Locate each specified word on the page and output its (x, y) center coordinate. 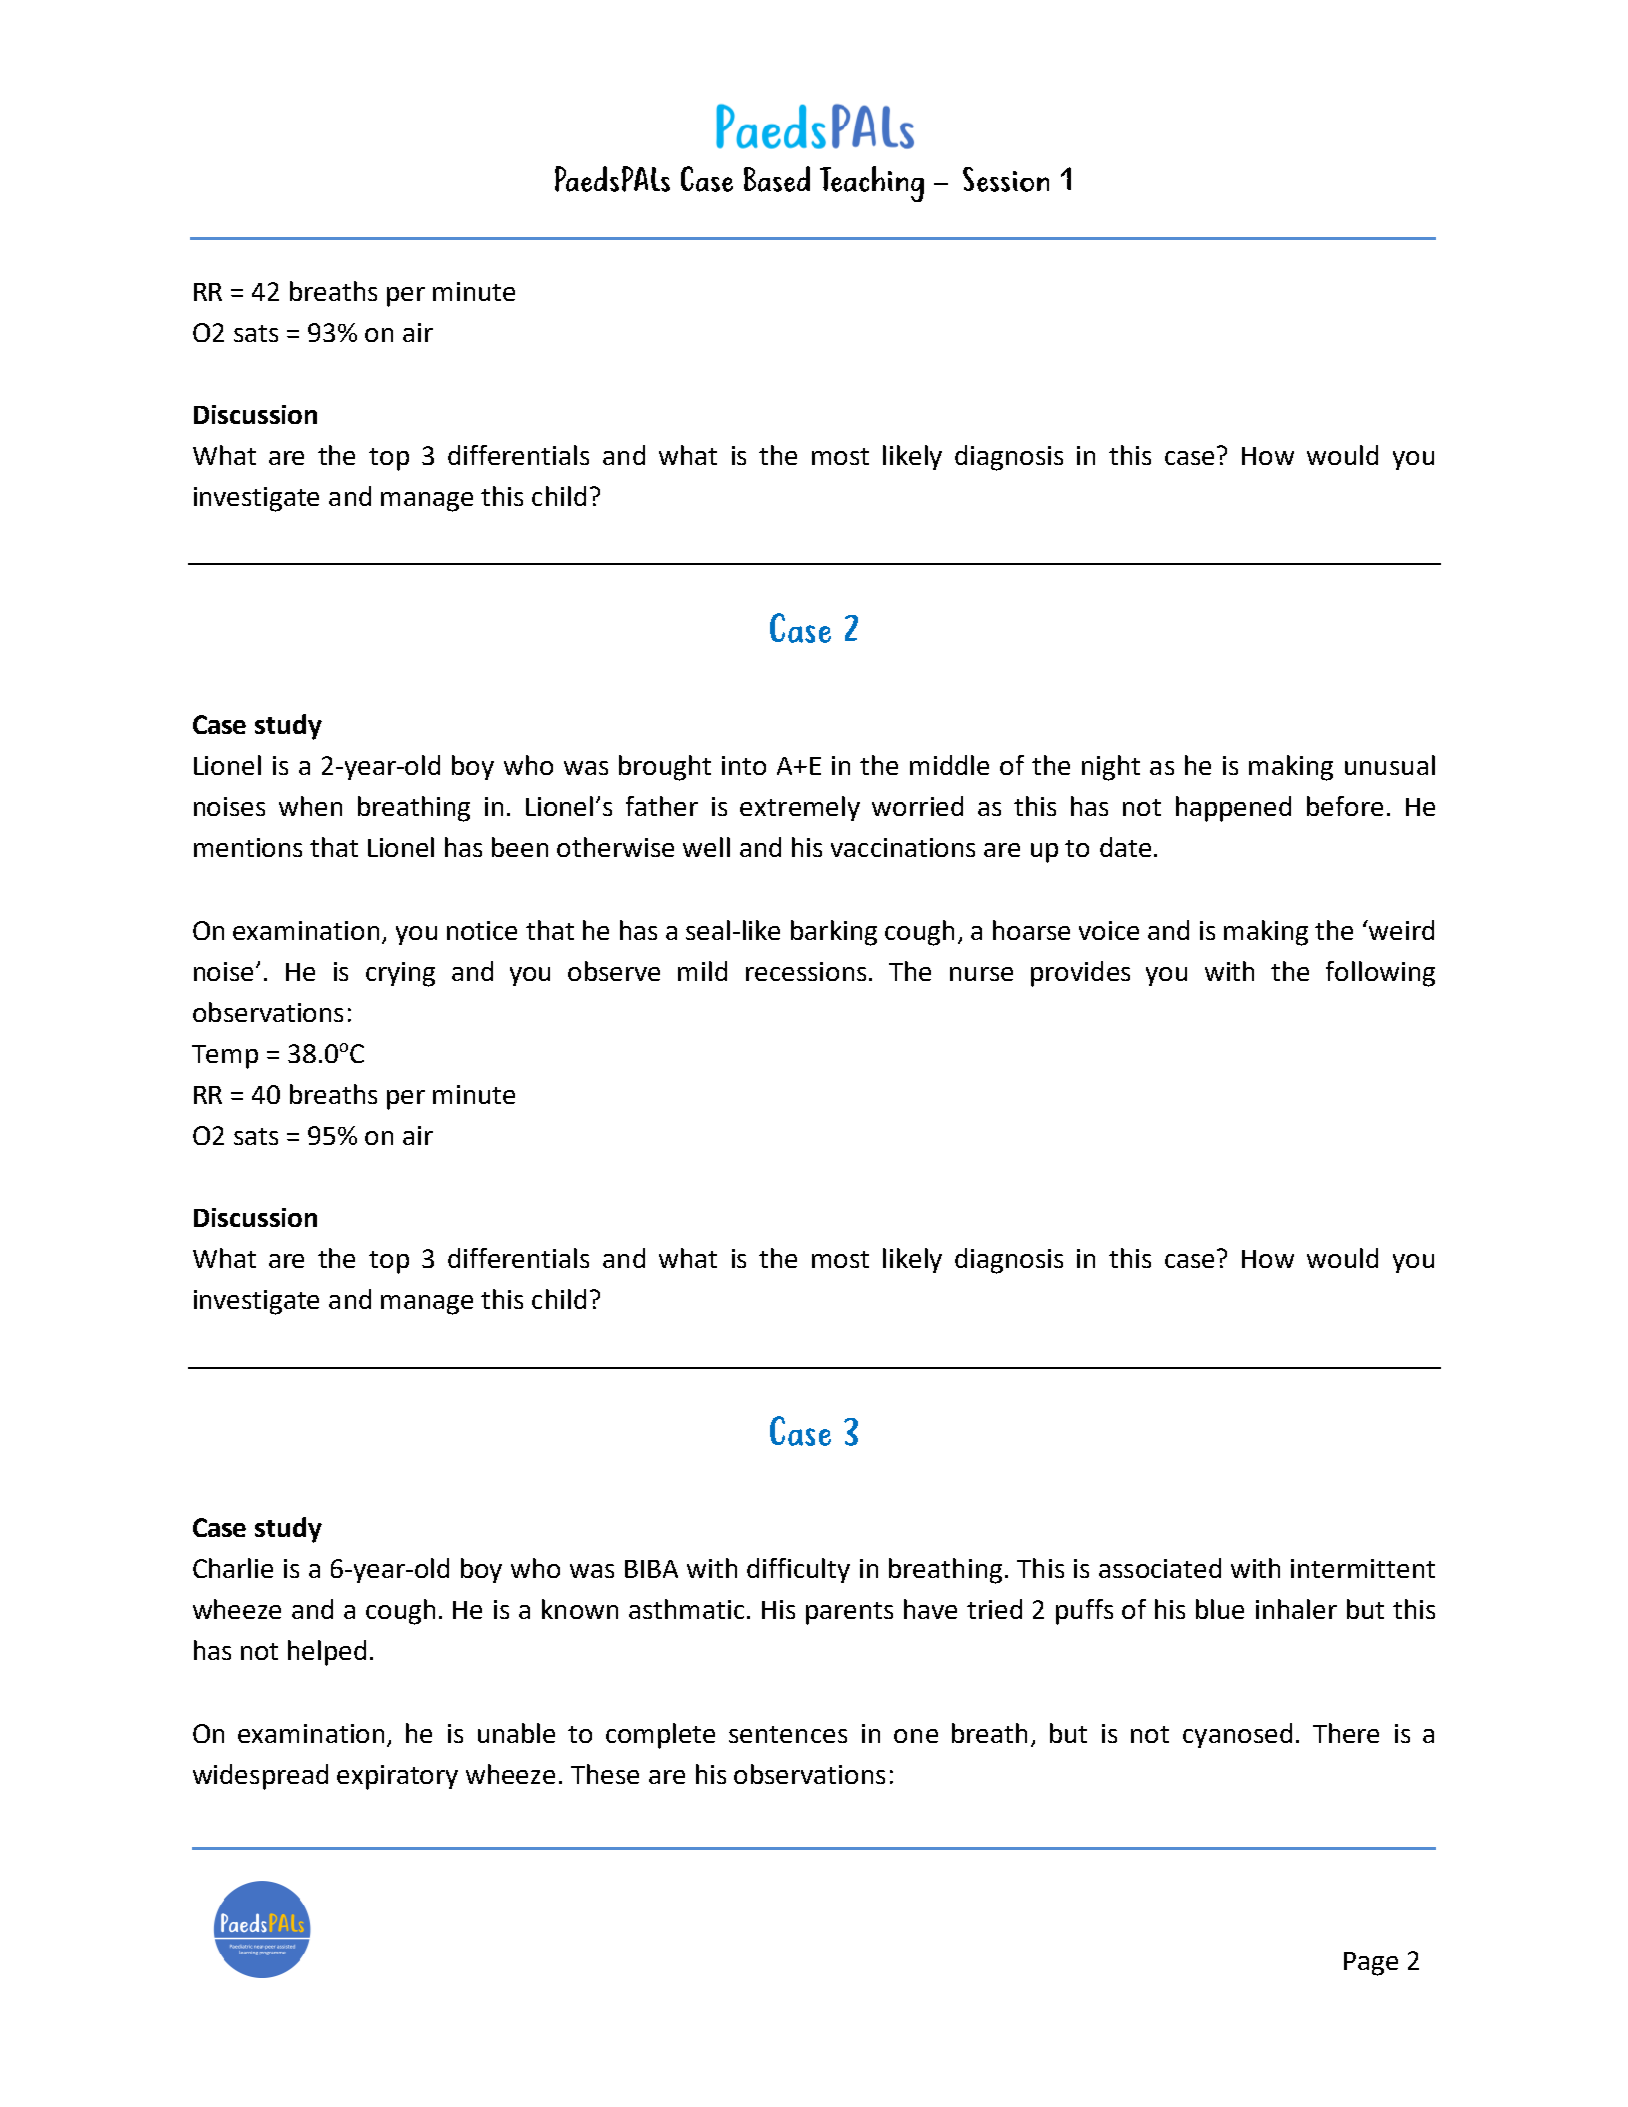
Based (777, 179)
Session (1006, 179)
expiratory (397, 1777)
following (1380, 974)
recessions (806, 971)
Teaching (872, 184)
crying (400, 974)
